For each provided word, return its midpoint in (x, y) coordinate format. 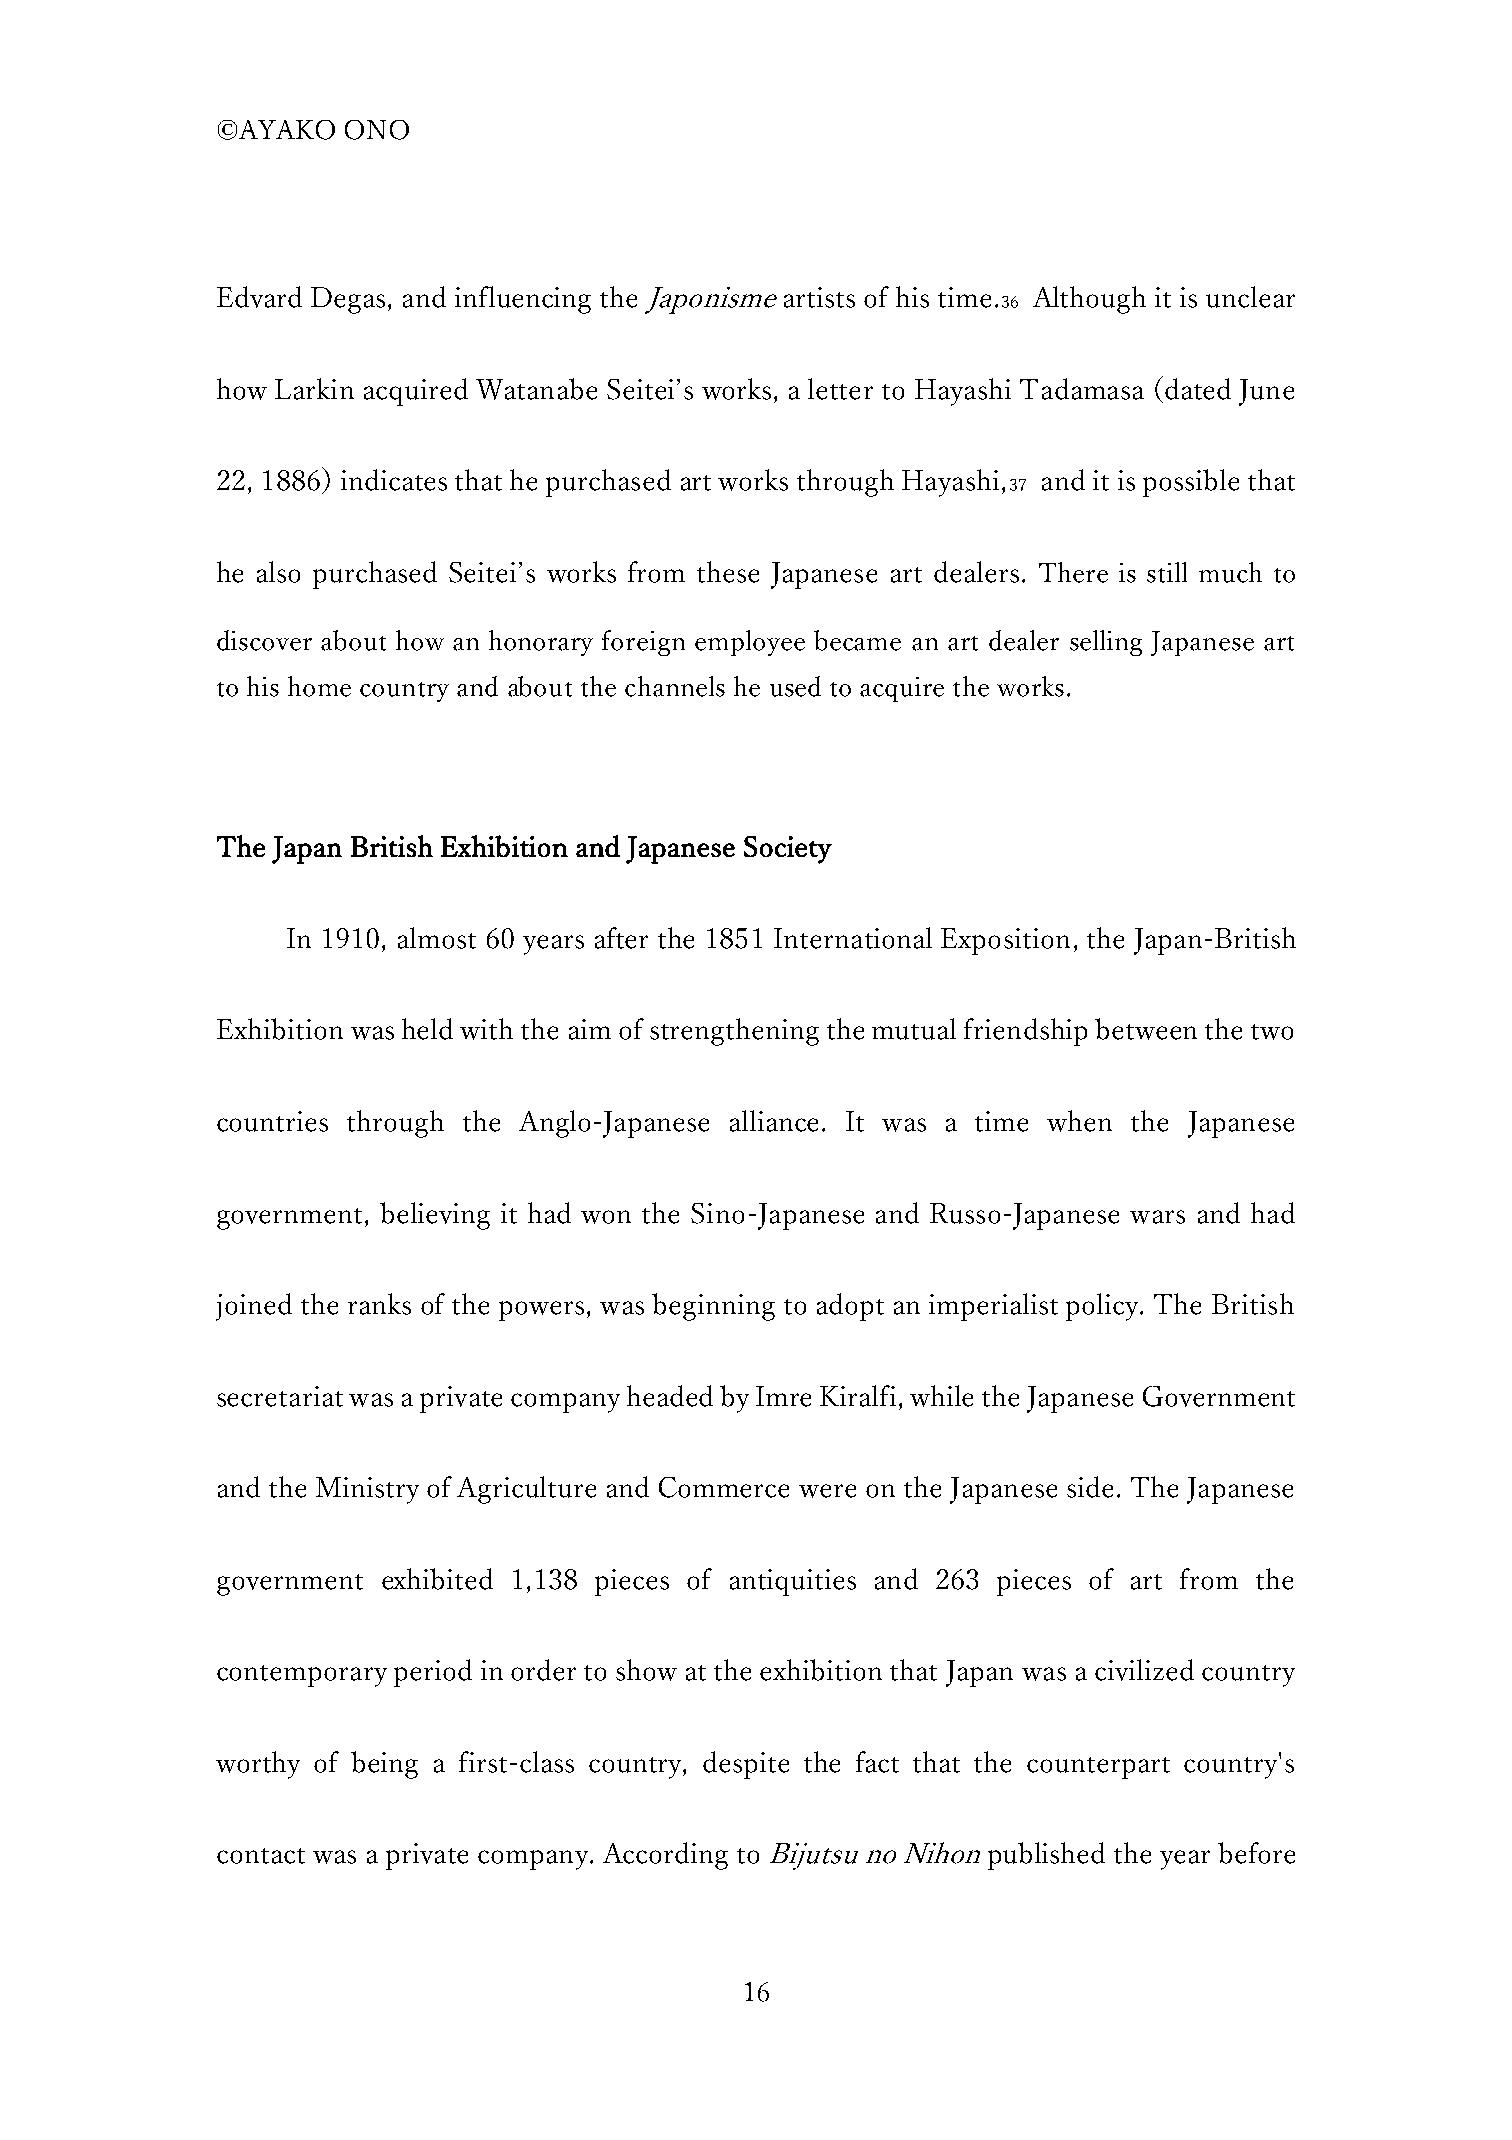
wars (1157, 1217)
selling (1106, 643)
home (319, 686)
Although (1089, 300)
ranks (379, 1304)
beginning (713, 1307)
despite (746, 1765)
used (795, 686)
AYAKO (287, 130)
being (384, 1765)
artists (819, 297)
